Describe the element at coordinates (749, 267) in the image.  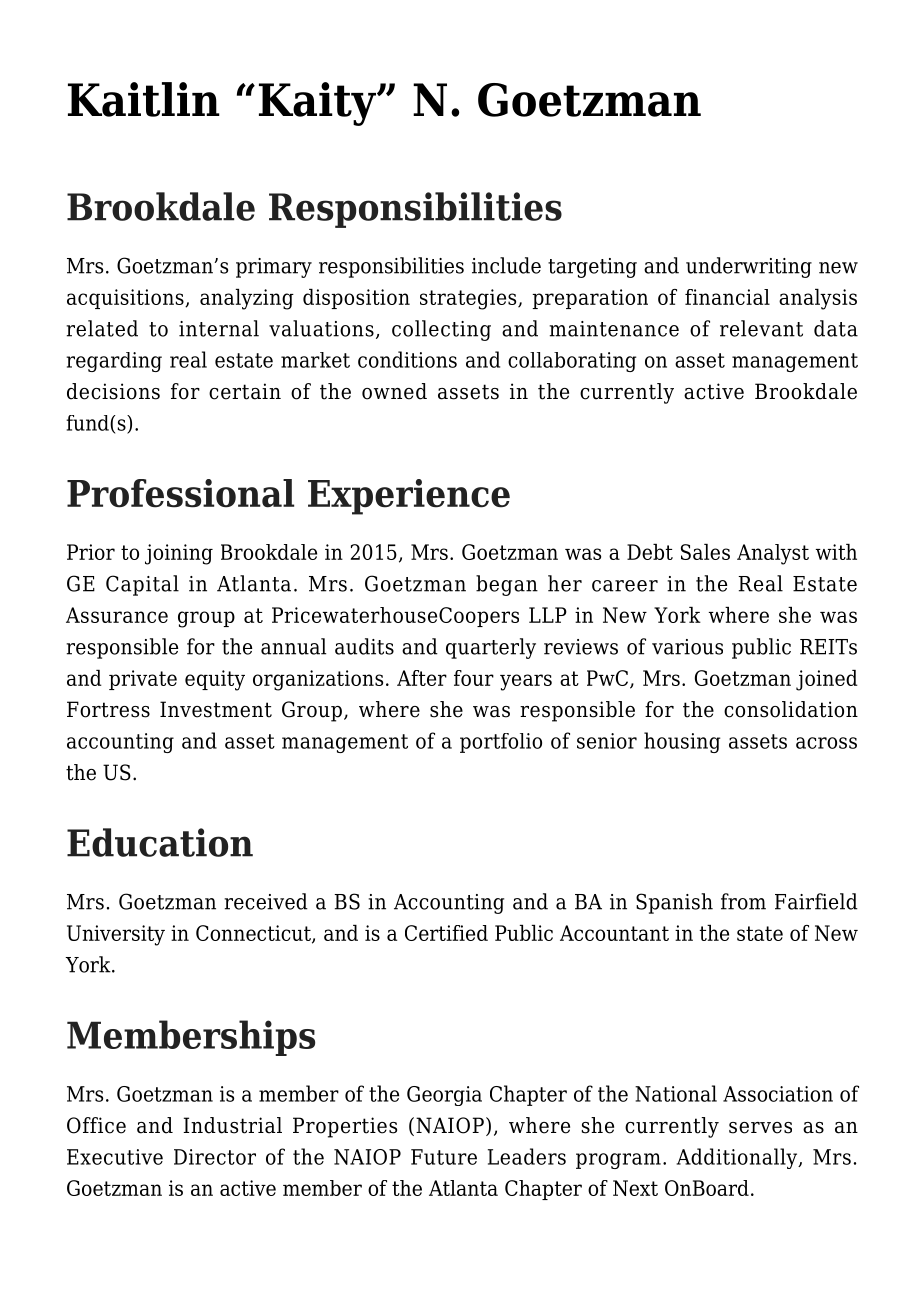
I see `underwriting` at that location.
